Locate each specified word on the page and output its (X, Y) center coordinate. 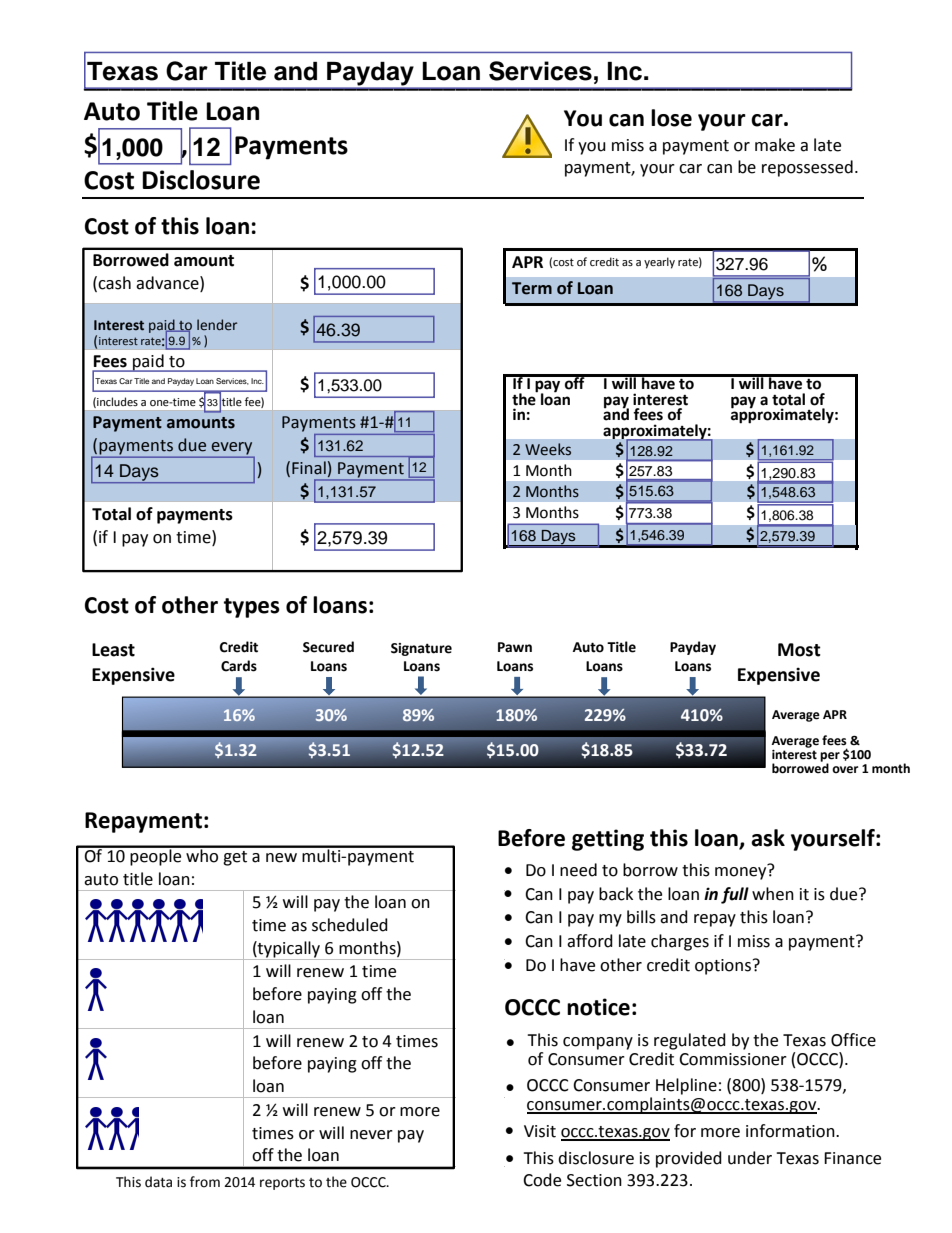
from (205, 1182)
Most (799, 650)
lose (671, 118)
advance (168, 283)
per (830, 758)
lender (217, 325)
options (723, 967)
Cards (239, 666)
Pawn (515, 647)
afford (590, 941)
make (775, 145)
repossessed (807, 168)
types (252, 608)
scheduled (350, 925)
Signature (421, 649)
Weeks (548, 449)
